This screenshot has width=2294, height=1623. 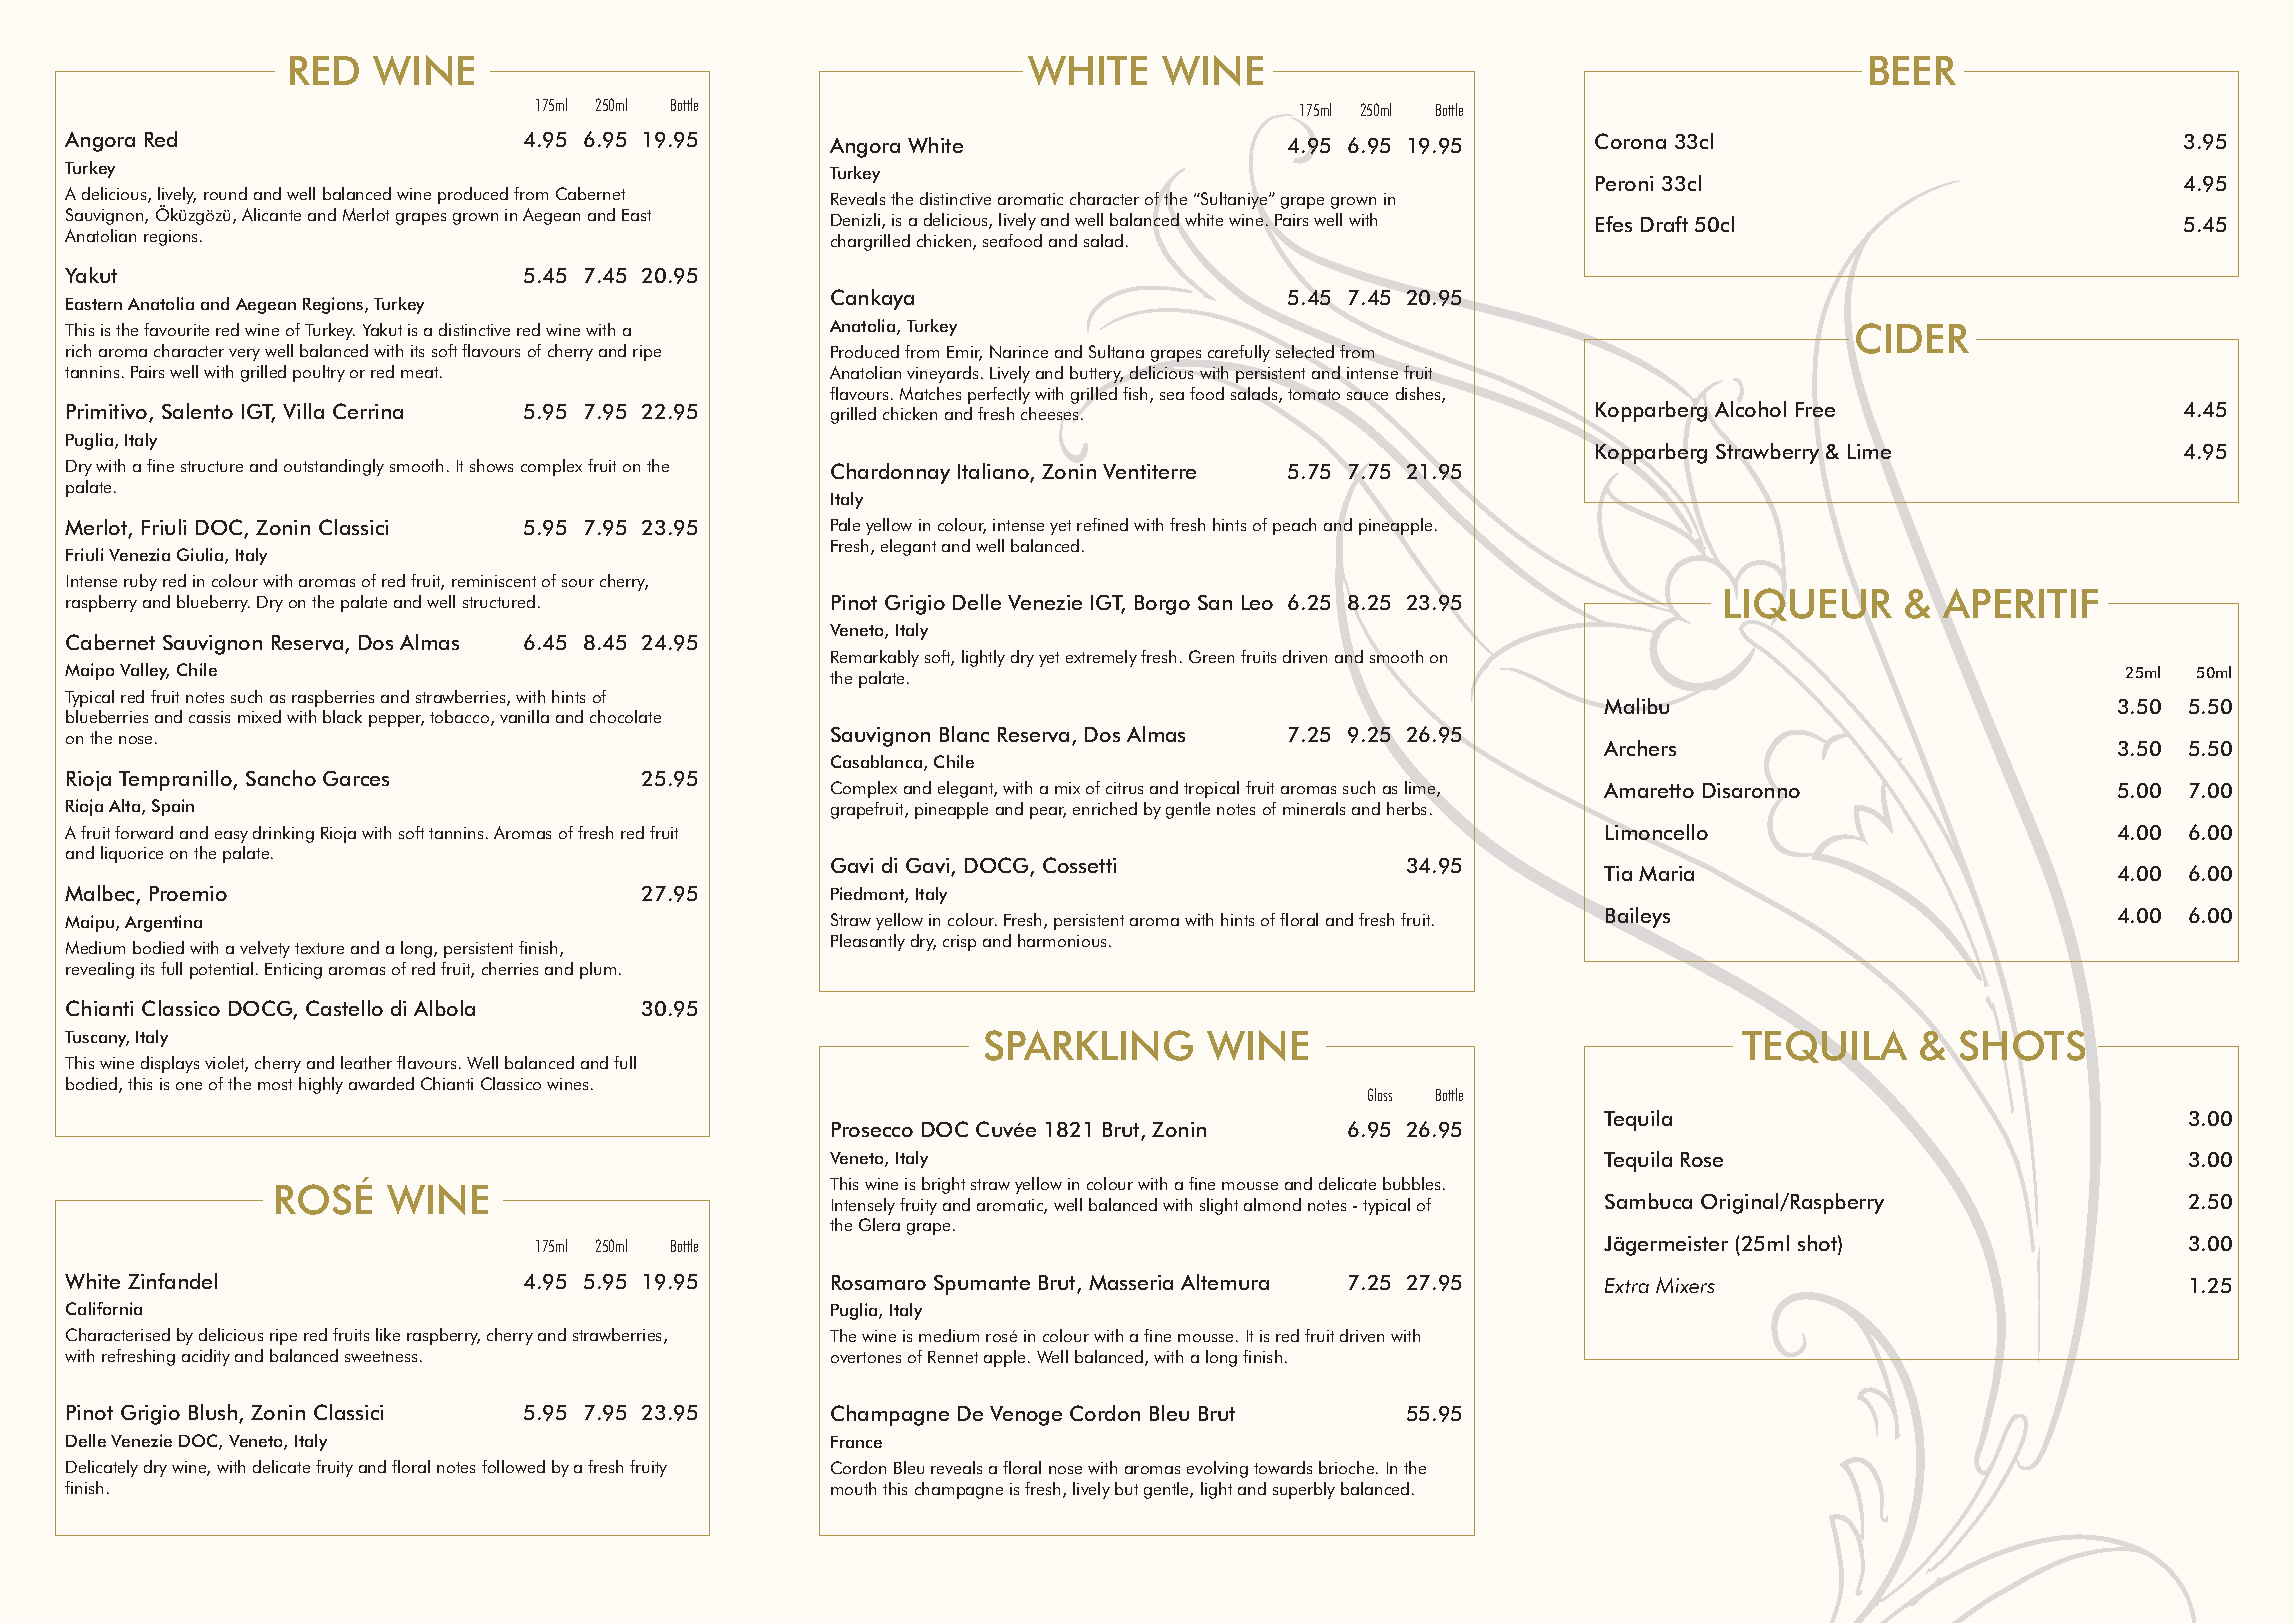 I want to click on BEER, so click(x=1913, y=70).
